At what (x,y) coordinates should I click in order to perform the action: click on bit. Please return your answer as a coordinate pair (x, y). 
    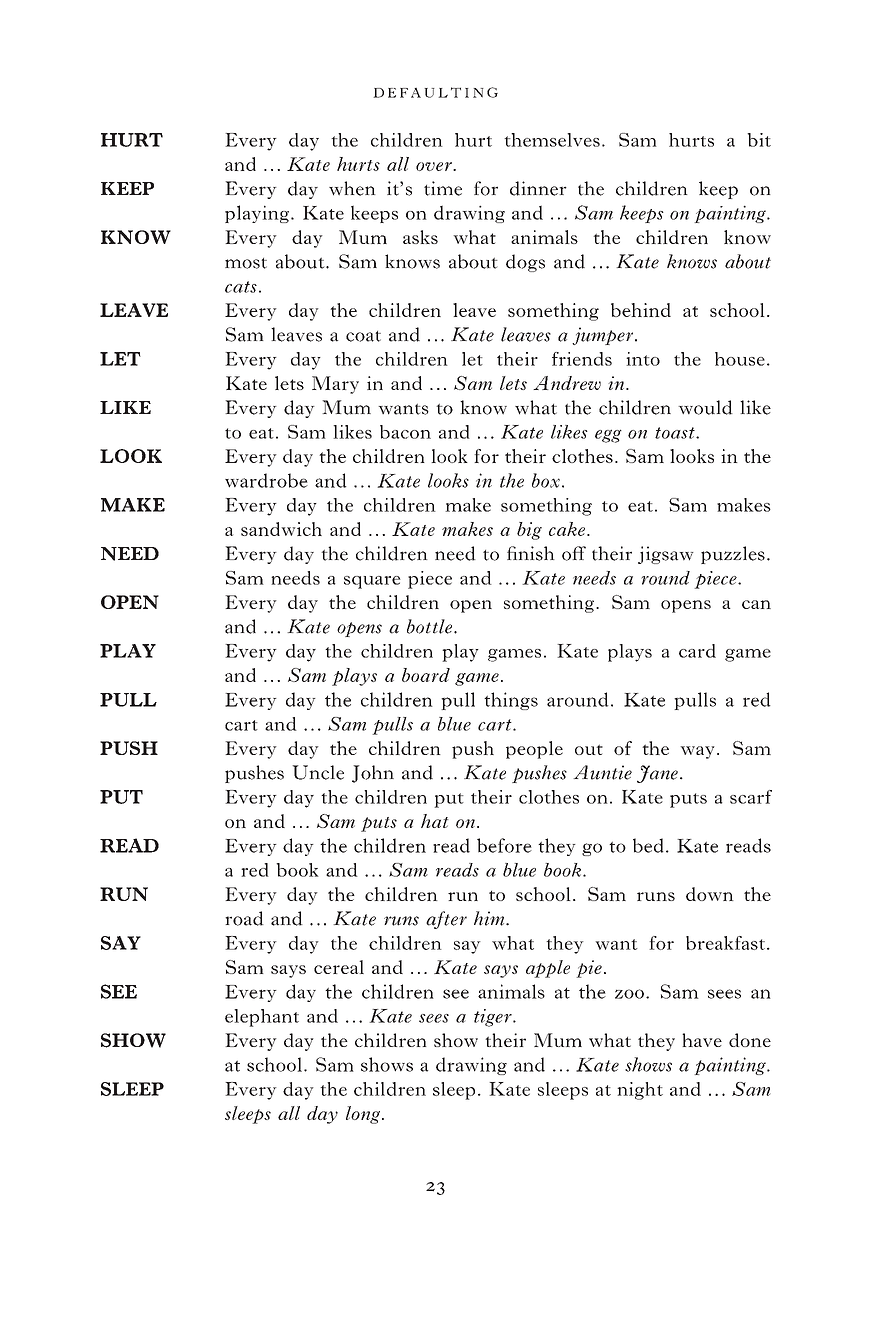
    Looking at the image, I should click on (759, 140).
